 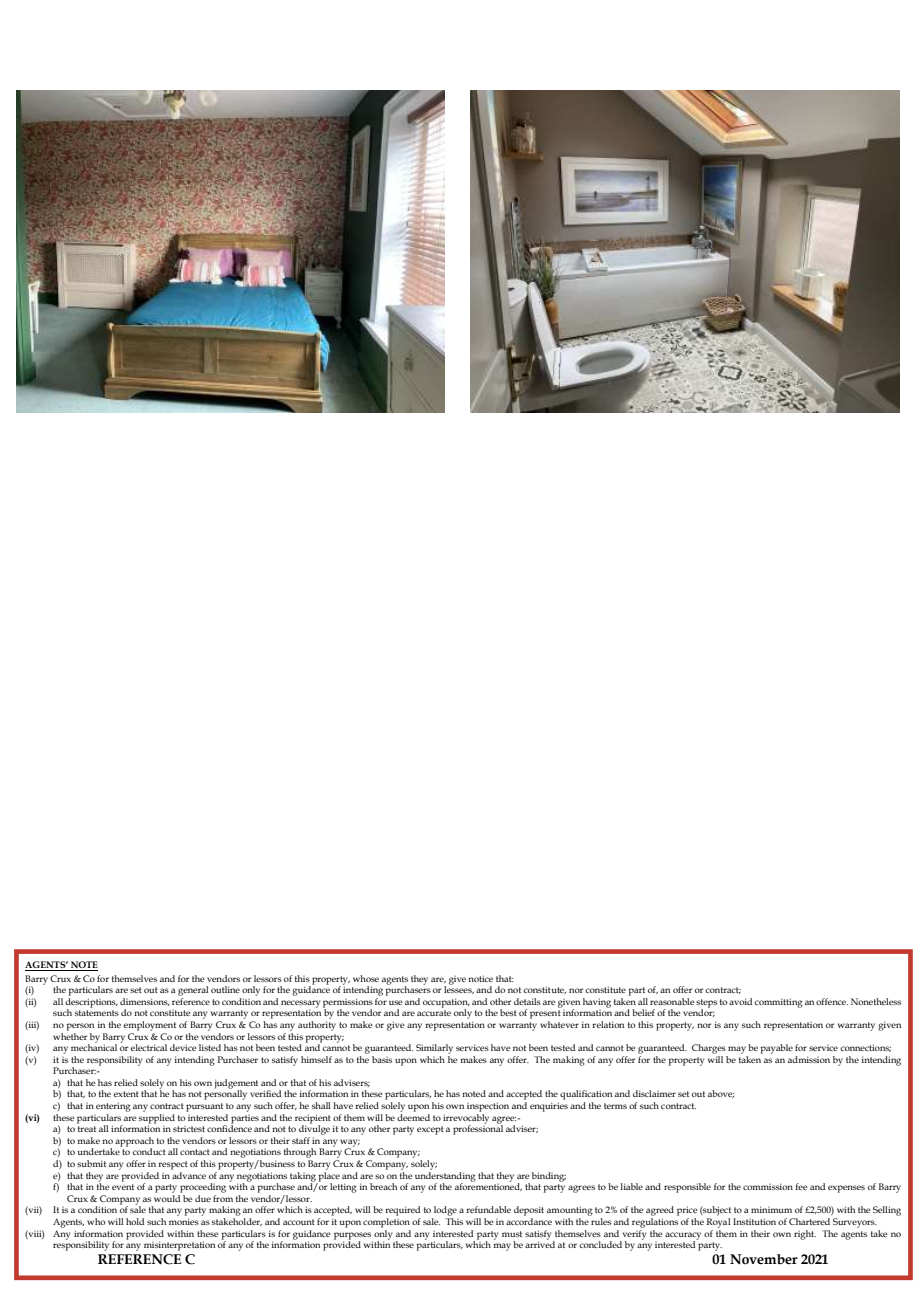 I want to click on understanding, so click(x=445, y=1176).
